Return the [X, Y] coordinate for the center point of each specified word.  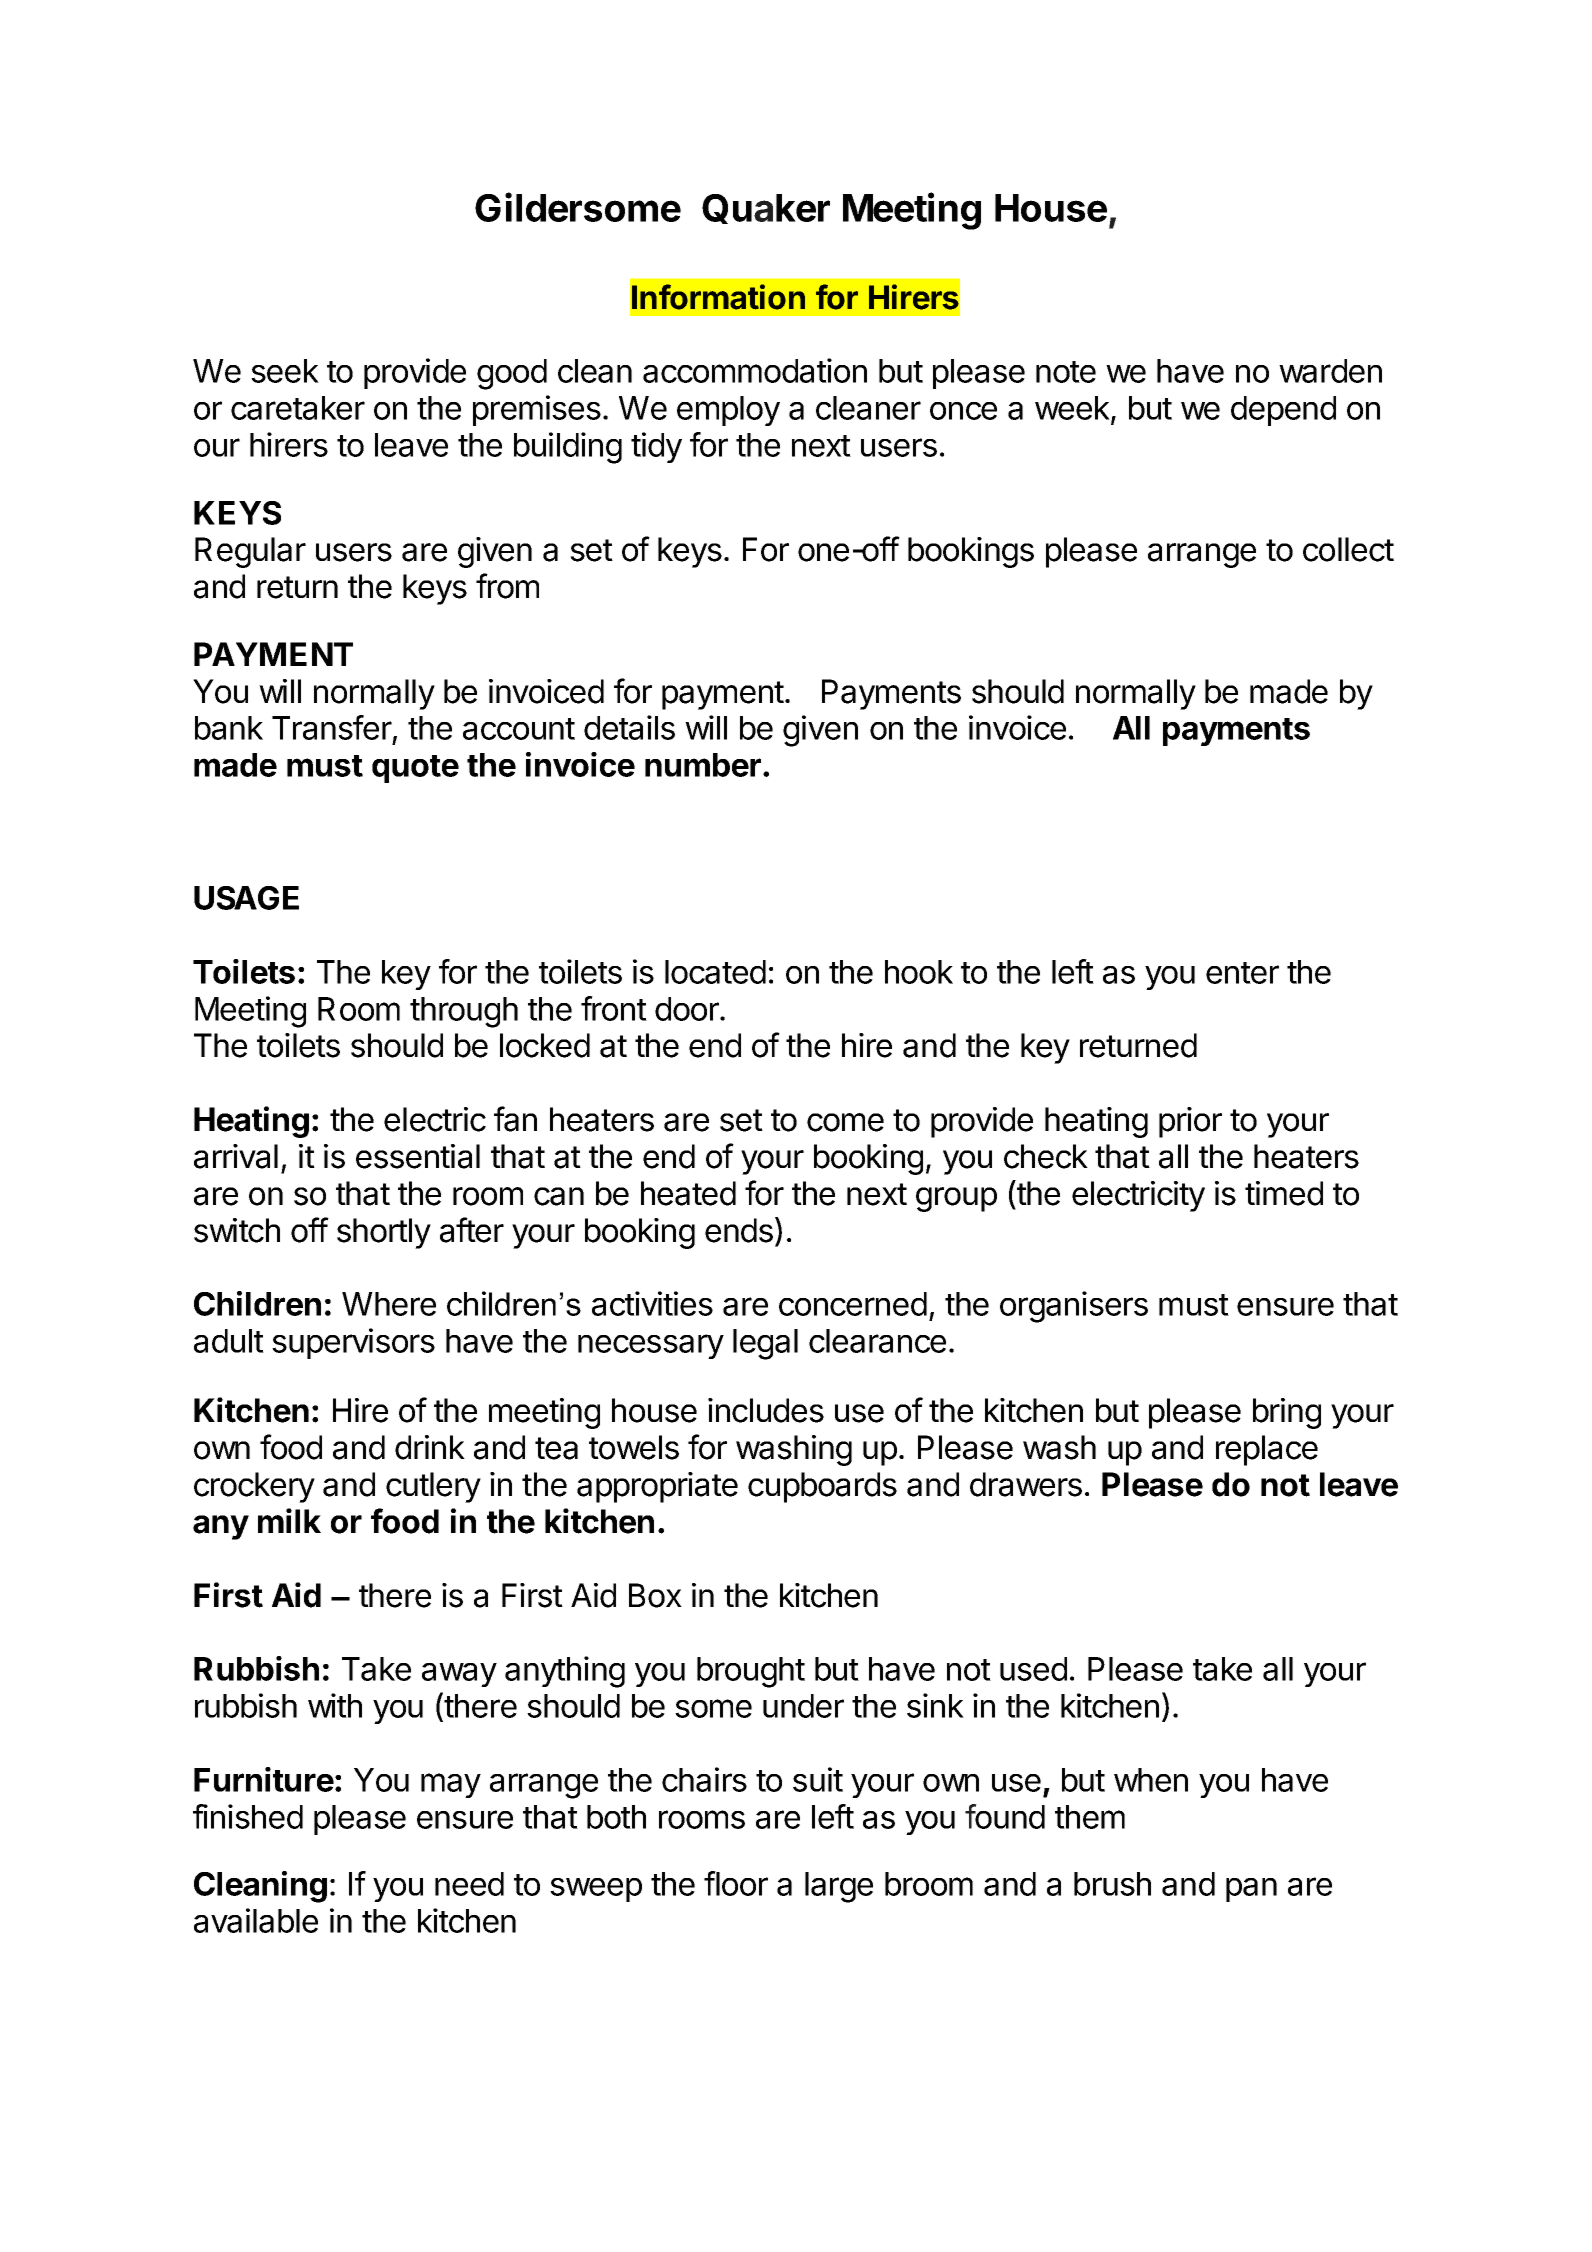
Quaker [766, 209]
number [703, 765]
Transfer [332, 727]
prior [1190, 1122]
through [464, 1012]
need [469, 1884]
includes [766, 1410]
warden [1330, 371]
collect [1348, 549]
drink [430, 1447]
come [845, 1122]
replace [1267, 1450]
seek [285, 371]
